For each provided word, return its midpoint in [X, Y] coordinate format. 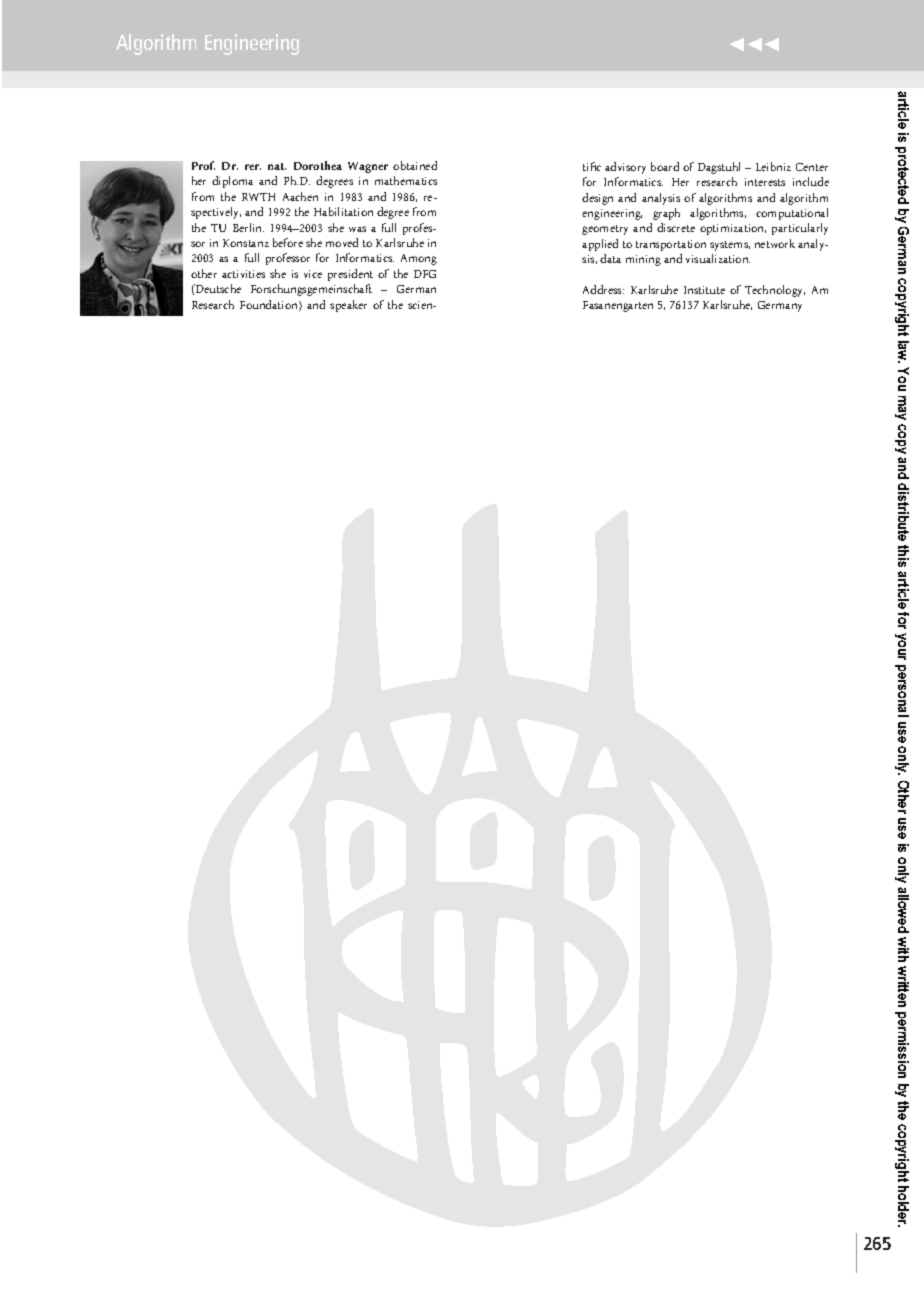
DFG [425, 274]
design [597, 199]
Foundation [270, 305]
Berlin [248, 227]
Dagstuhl [719, 168]
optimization [733, 229]
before [288, 242]
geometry [605, 230]
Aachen [300, 196]
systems [730, 246]
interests [765, 182]
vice [313, 274]
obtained [415, 165]
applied [600, 245]
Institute [704, 290]
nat [277, 166]
